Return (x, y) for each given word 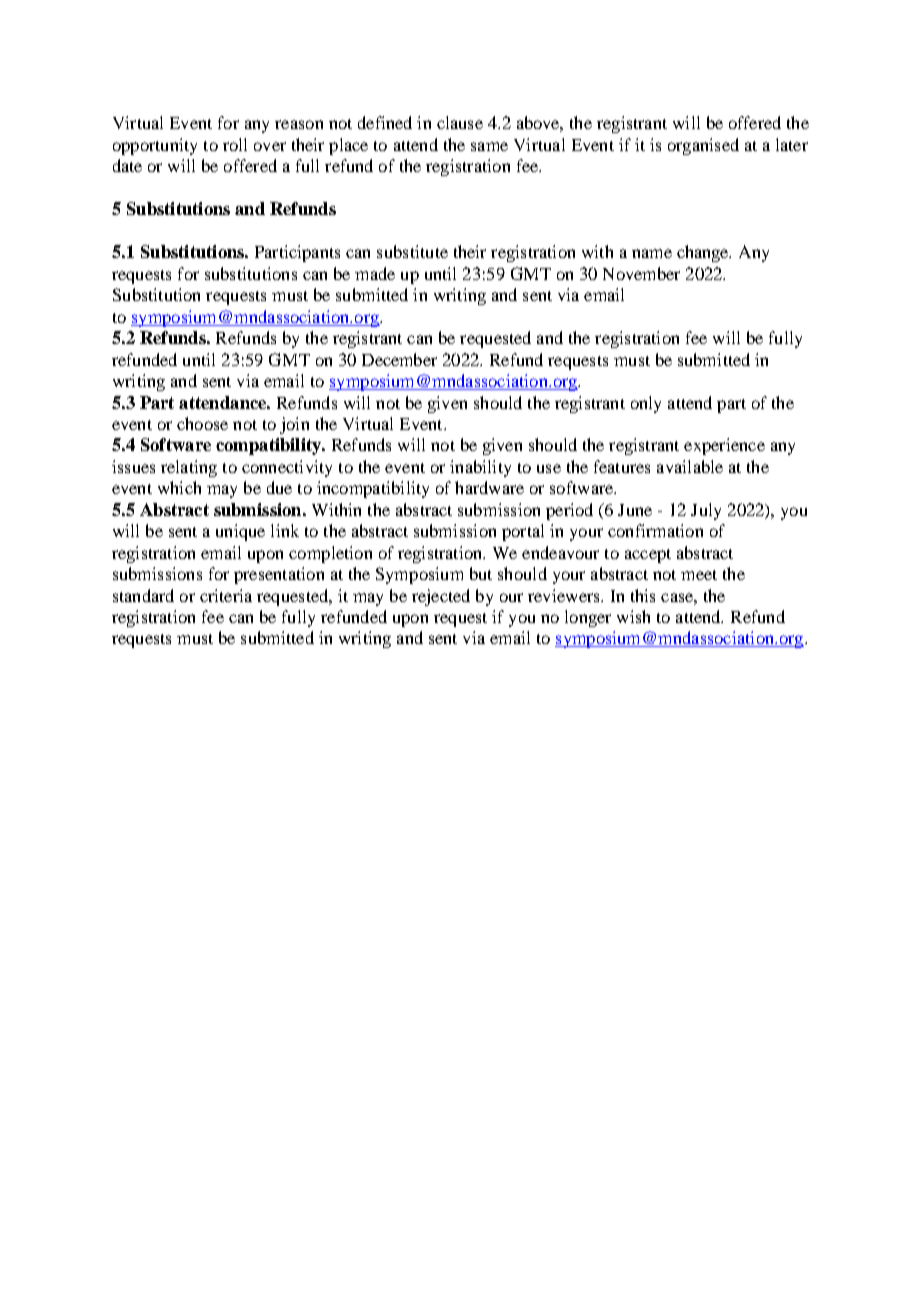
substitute (412, 251)
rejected (441, 597)
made (375, 273)
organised (703, 146)
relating (189, 468)
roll (235, 144)
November (641, 273)
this (643, 595)
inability (480, 468)
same (489, 146)
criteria (226, 595)
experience (724, 446)
